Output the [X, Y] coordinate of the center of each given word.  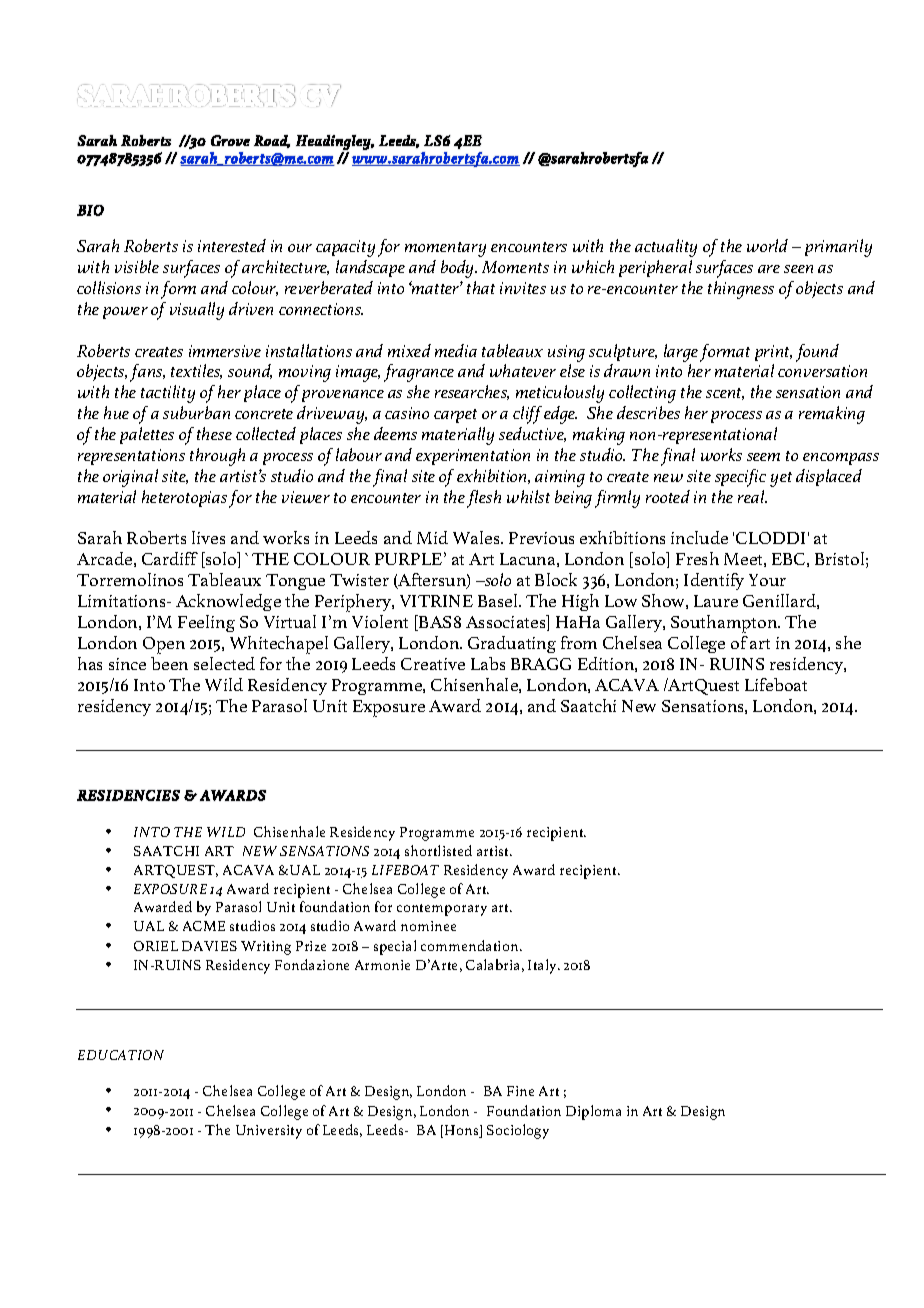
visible [137, 266]
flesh [484, 499]
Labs [488, 663]
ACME [204, 926]
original [130, 478]
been [169, 663]
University [269, 1132]
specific [740, 478]
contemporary [442, 910]
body [459, 269]
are [769, 269]
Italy [543, 966]
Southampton [725, 624]
